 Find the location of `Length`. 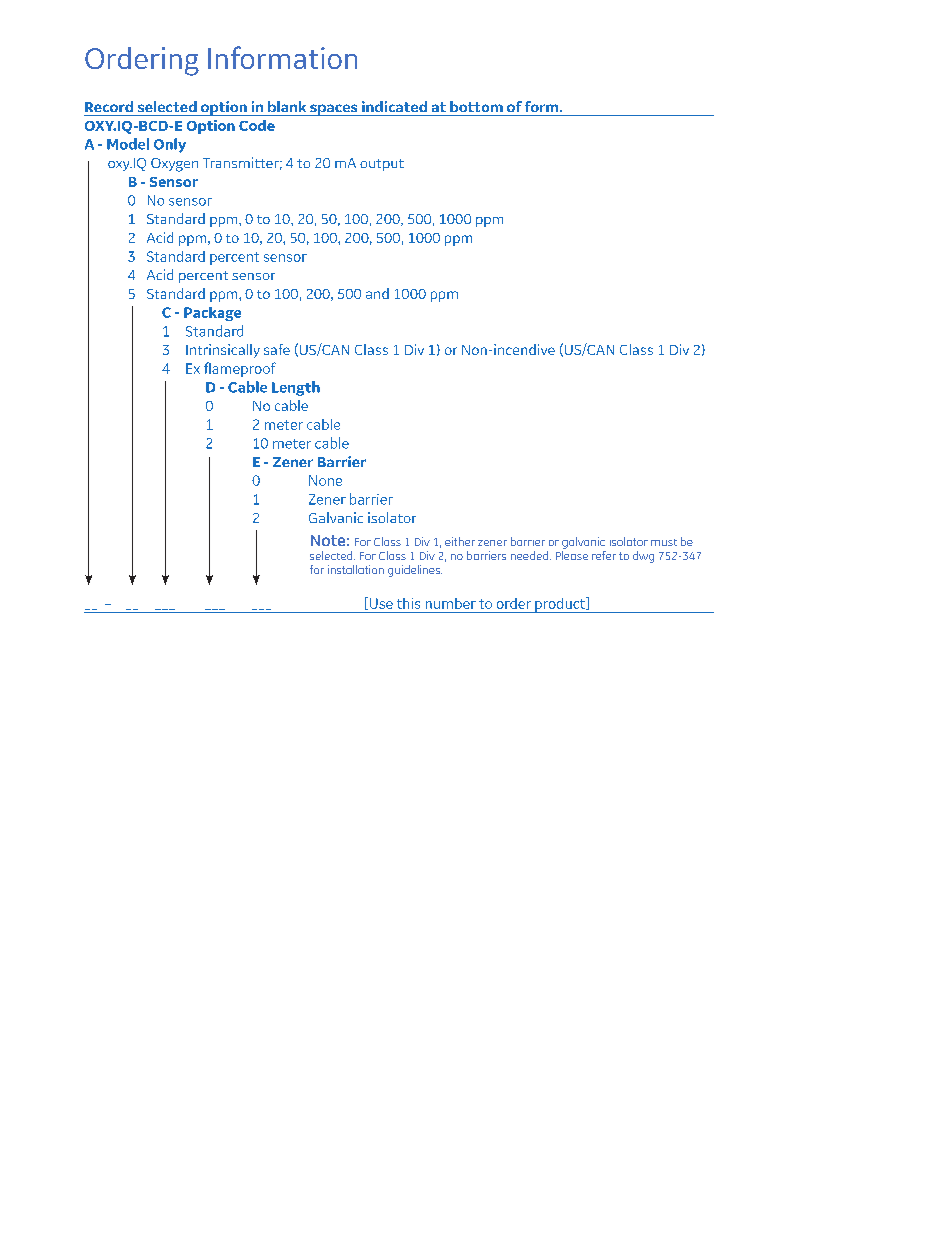

Length is located at coordinates (296, 388).
